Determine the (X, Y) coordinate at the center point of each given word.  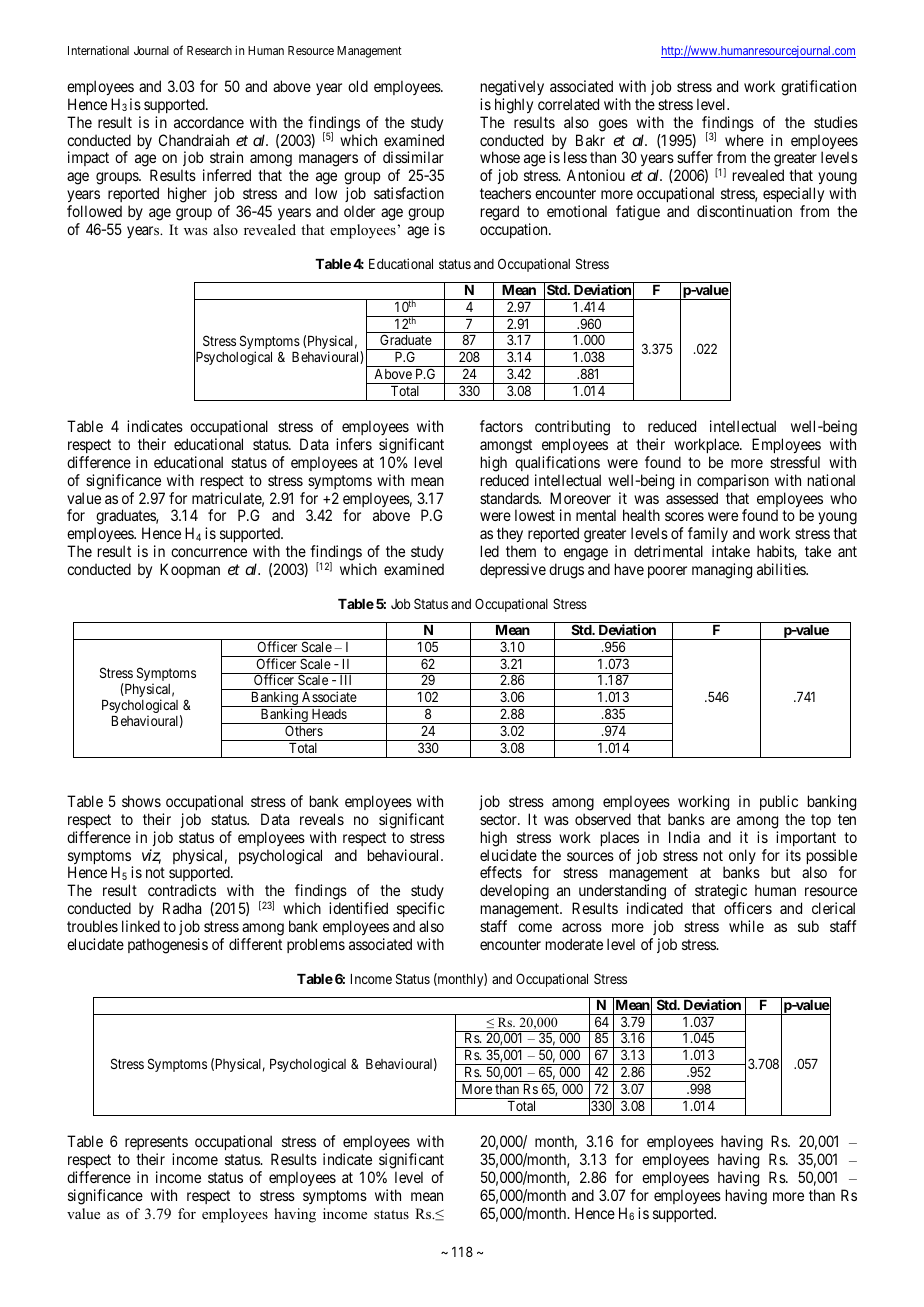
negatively (512, 88)
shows (141, 801)
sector (499, 819)
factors (501, 426)
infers (354, 444)
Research (209, 50)
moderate (574, 944)
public (779, 802)
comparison (733, 481)
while (746, 926)
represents (156, 1145)
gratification (818, 88)
